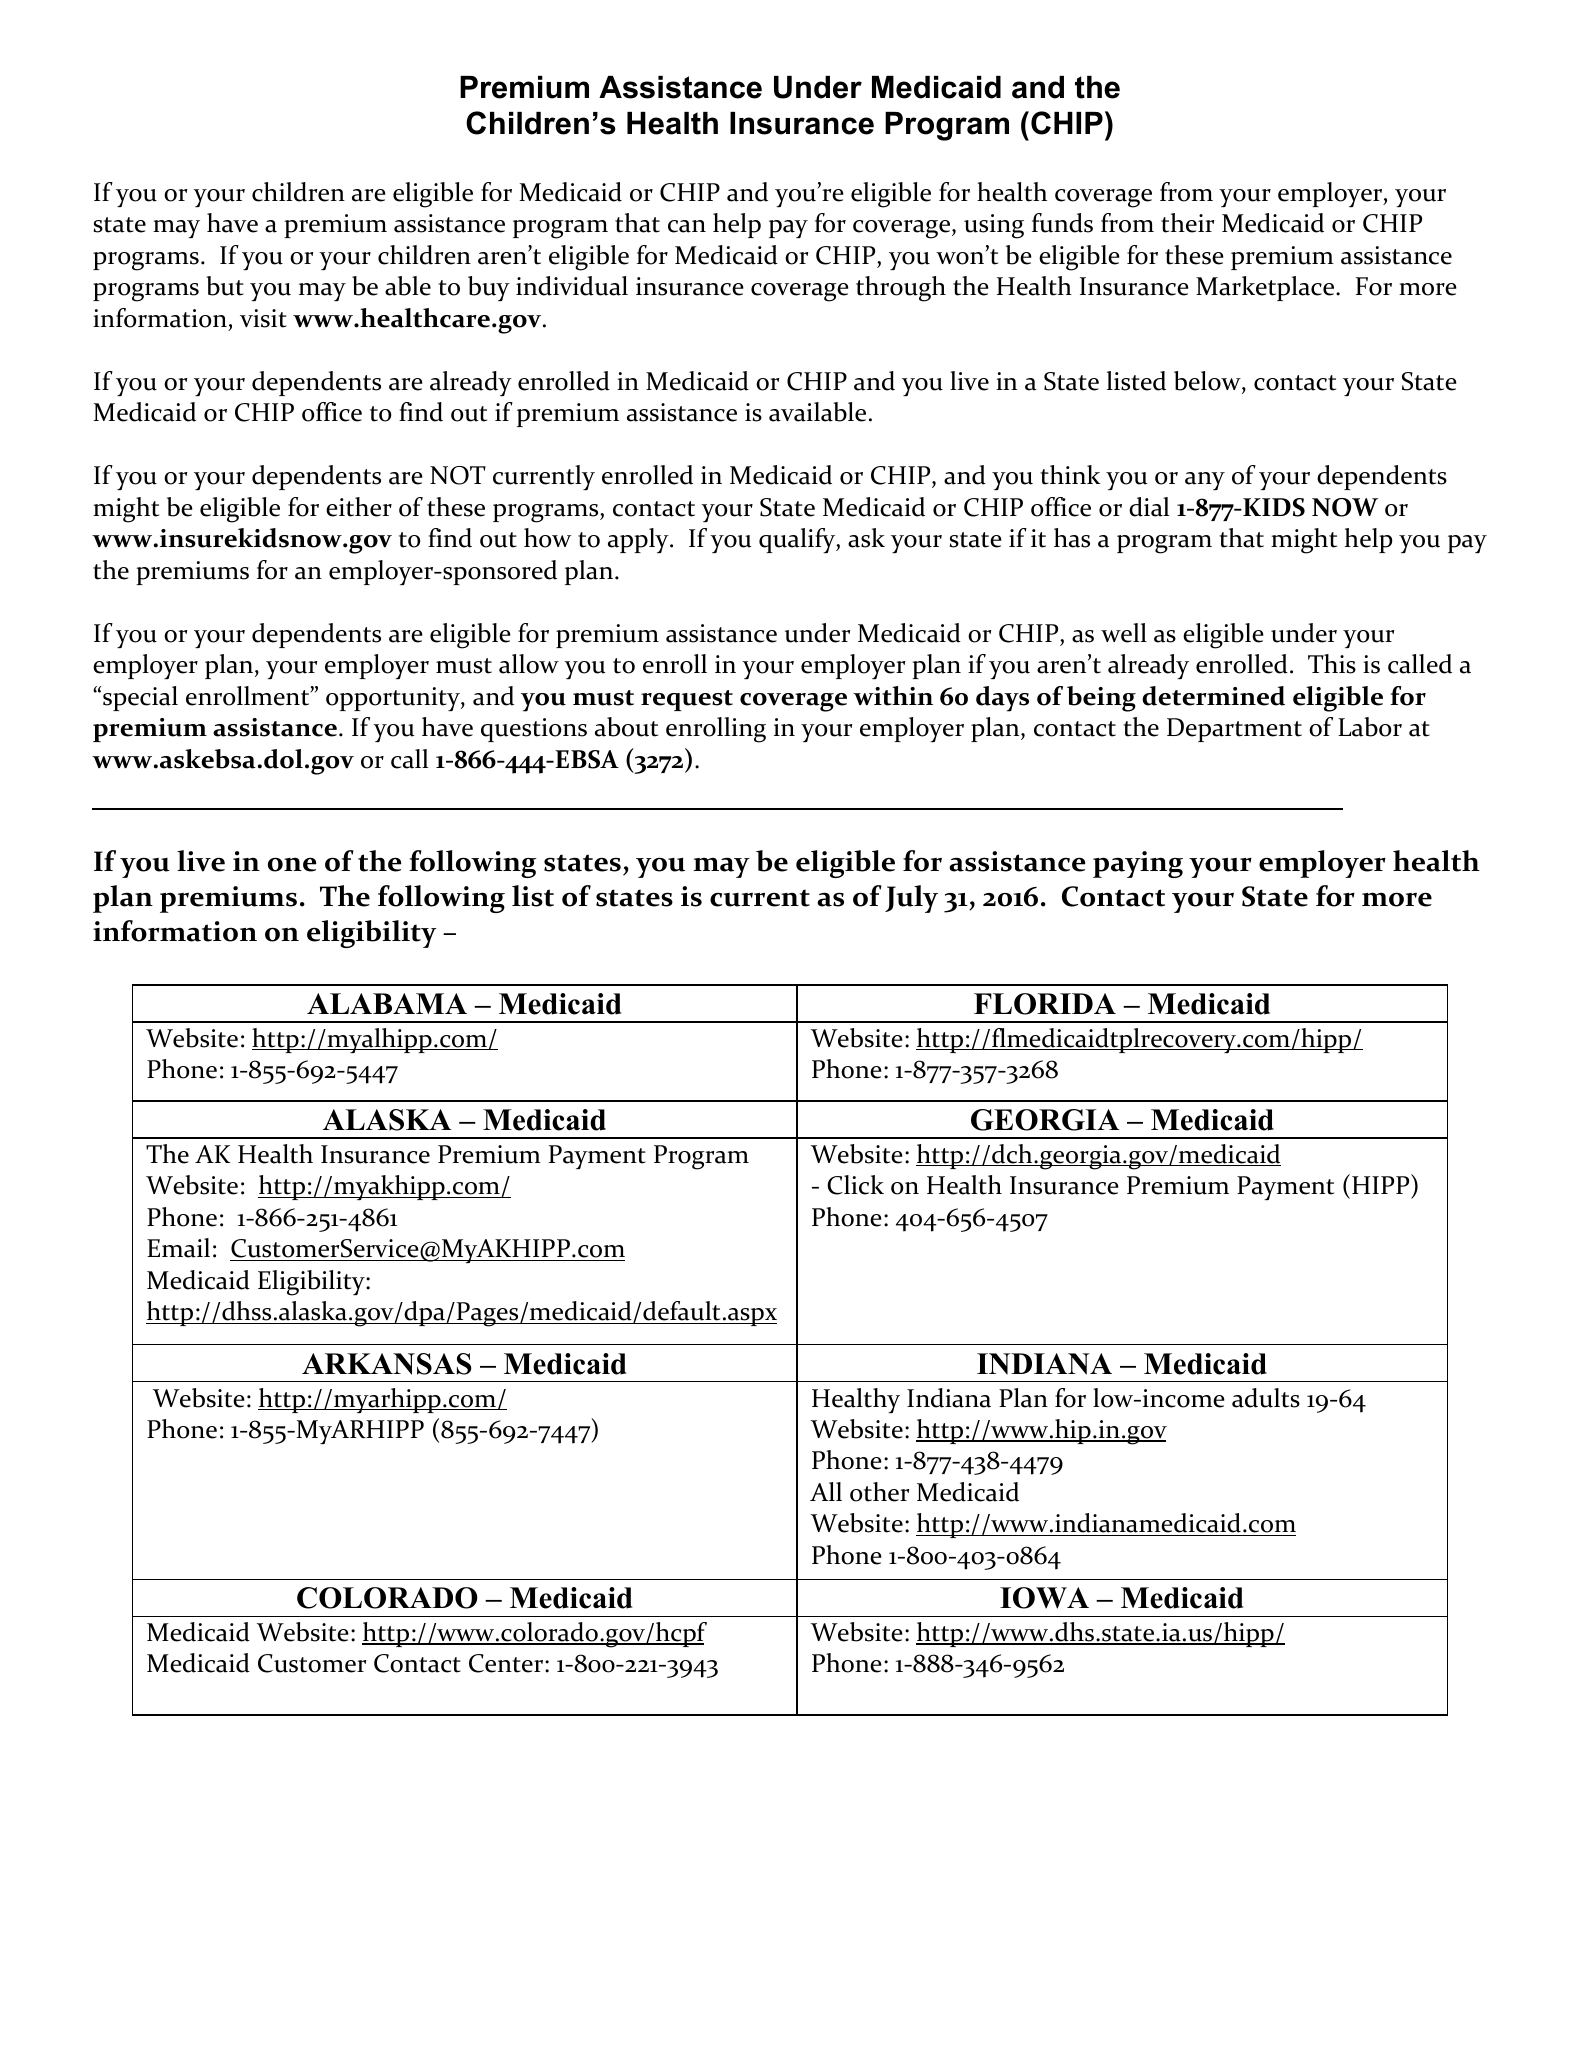 This page has height=2045, width=1580. I want to click on FLORIDA, so click(1045, 1004).
